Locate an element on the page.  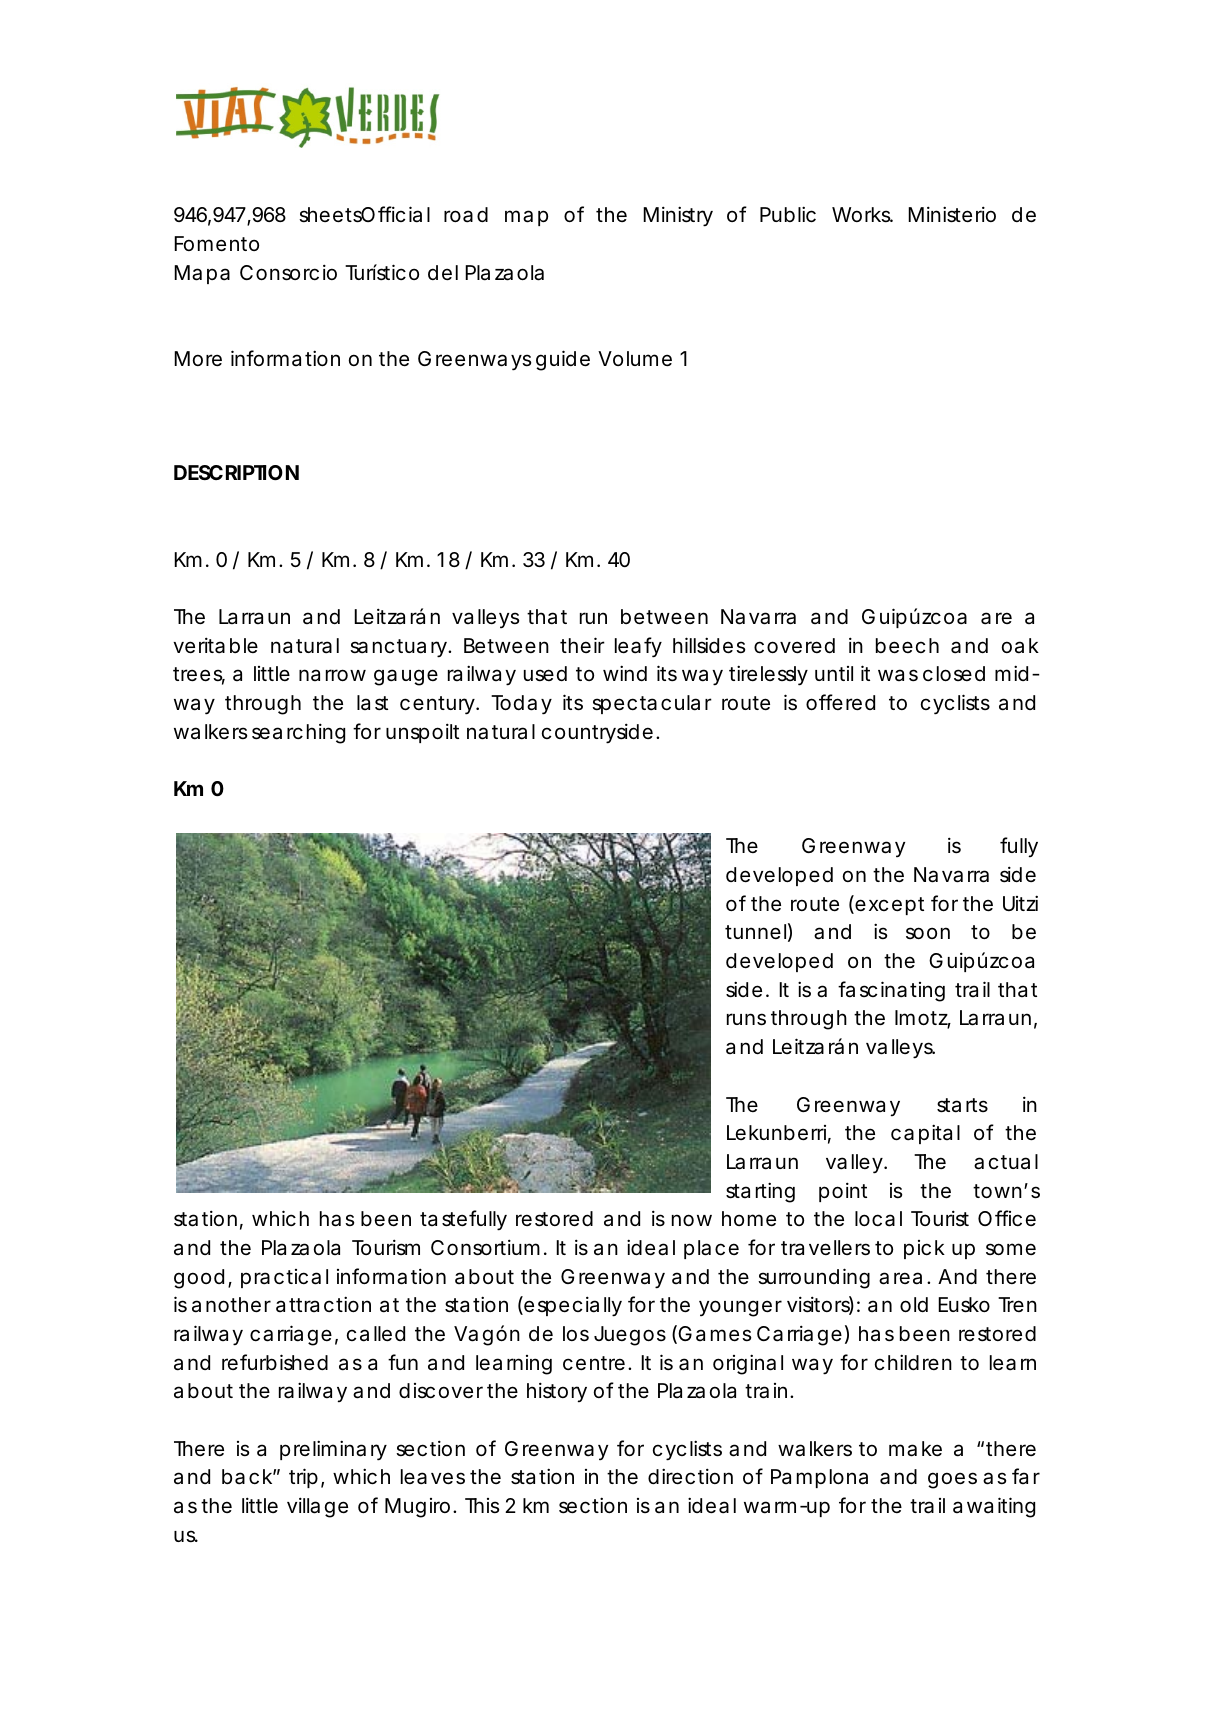
veritable is located at coordinates (215, 645).
